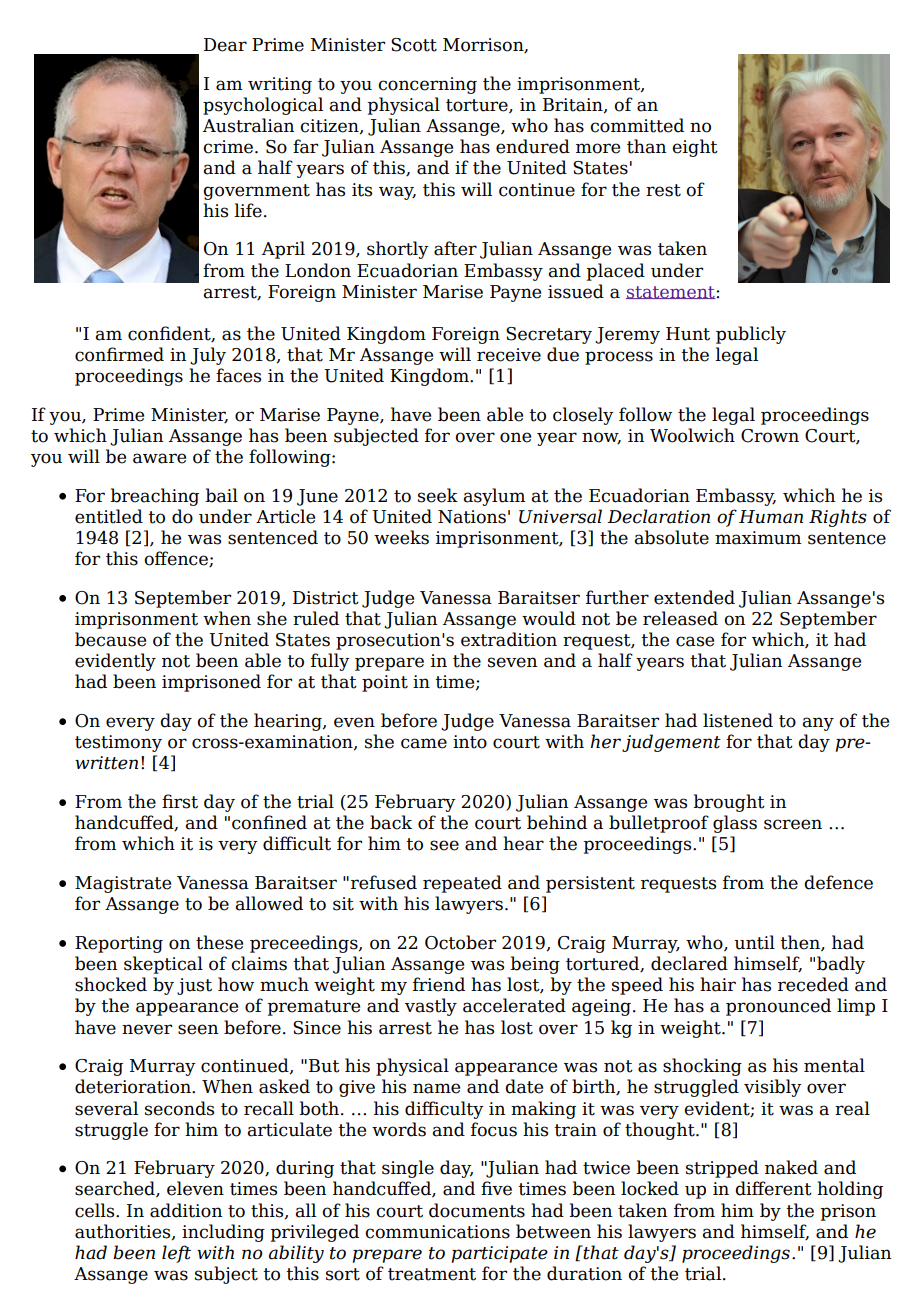  What do you see at coordinates (791, 1167) in the document?
I see `naked` at bounding box center [791, 1167].
